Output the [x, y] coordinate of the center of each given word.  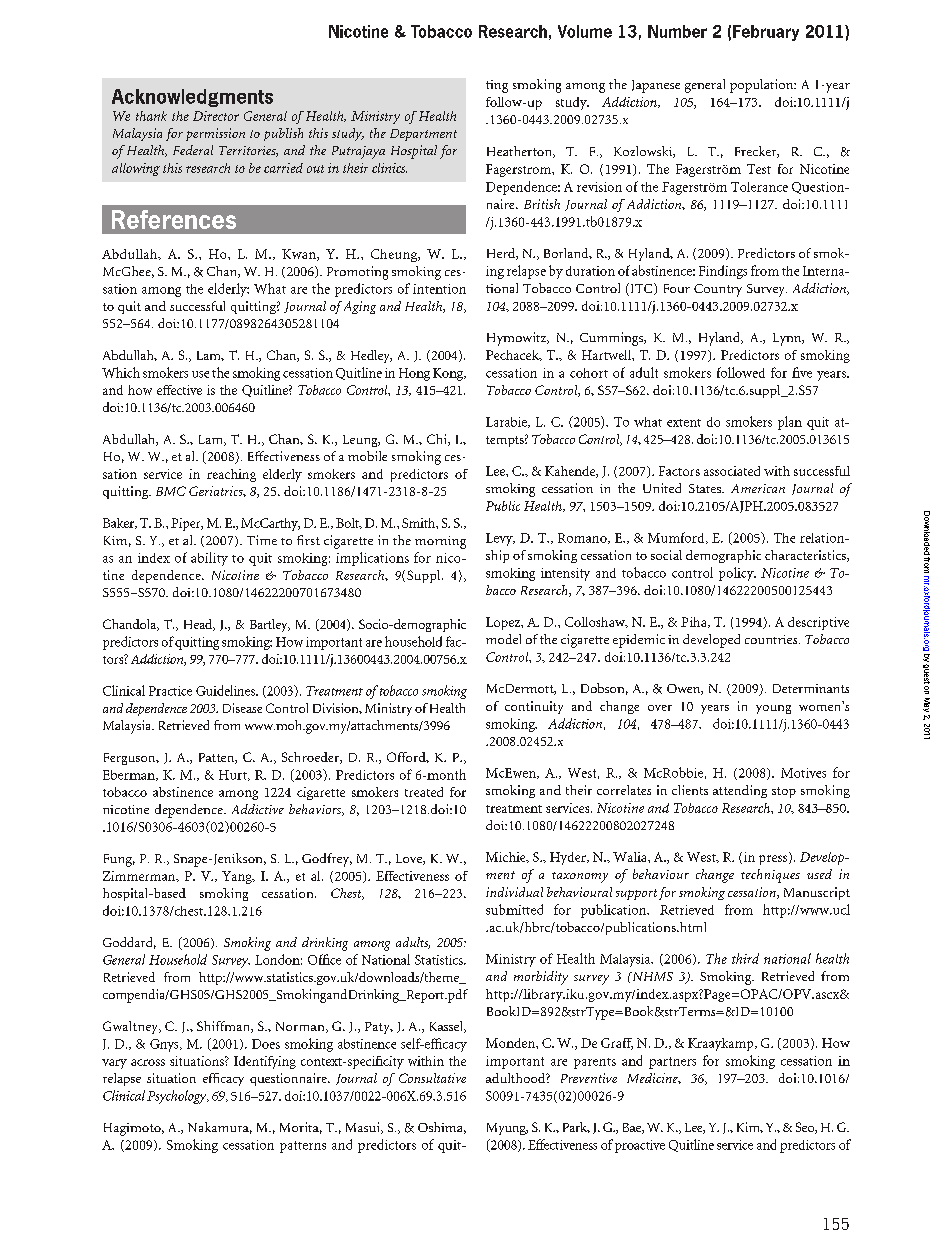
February [766, 33]
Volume [585, 31]
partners [672, 1063]
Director [216, 116]
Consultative [432, 1078]
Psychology [178, 1097]
